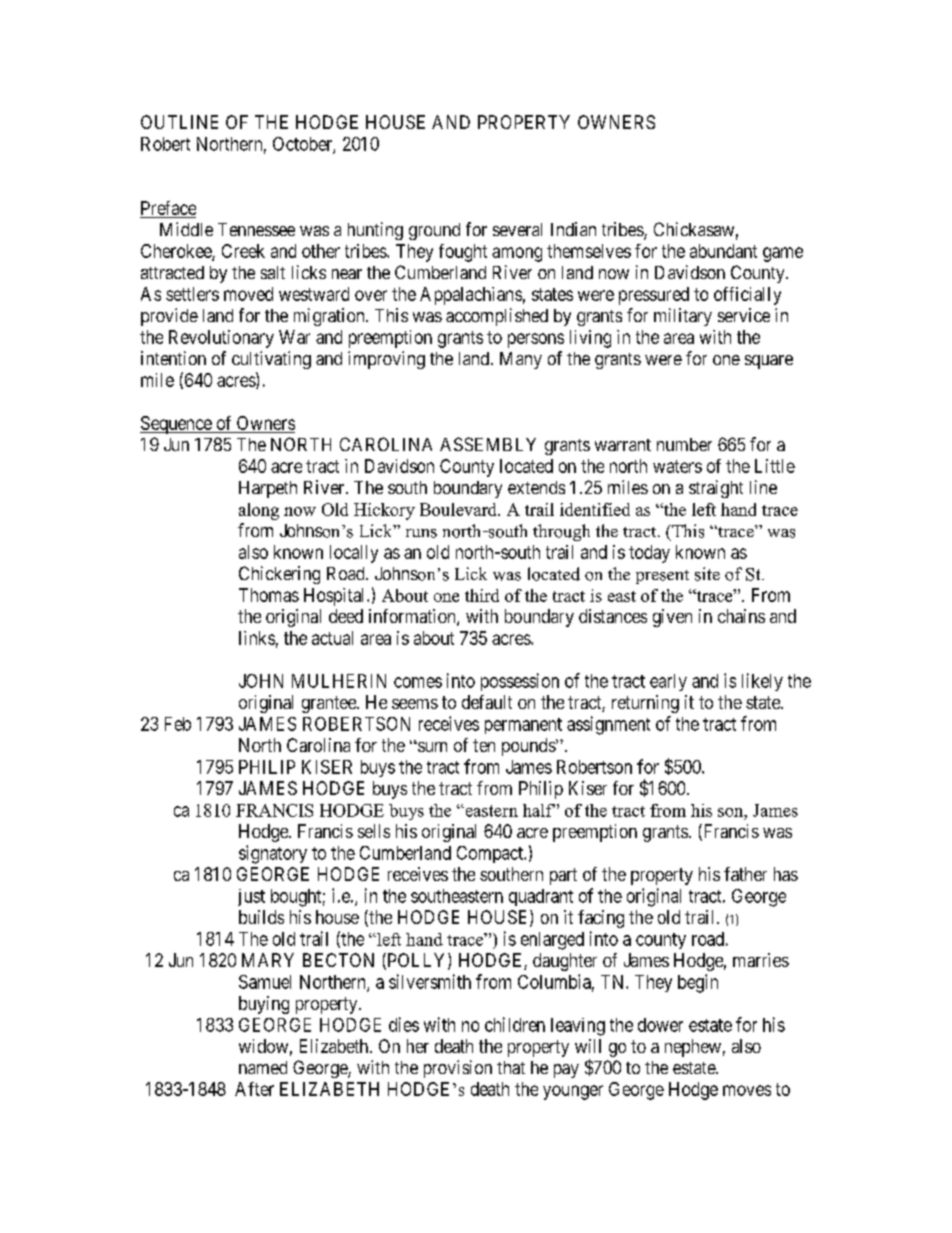 This image has height=1233, width=952. I want to click on fought, so click(463, 253).
